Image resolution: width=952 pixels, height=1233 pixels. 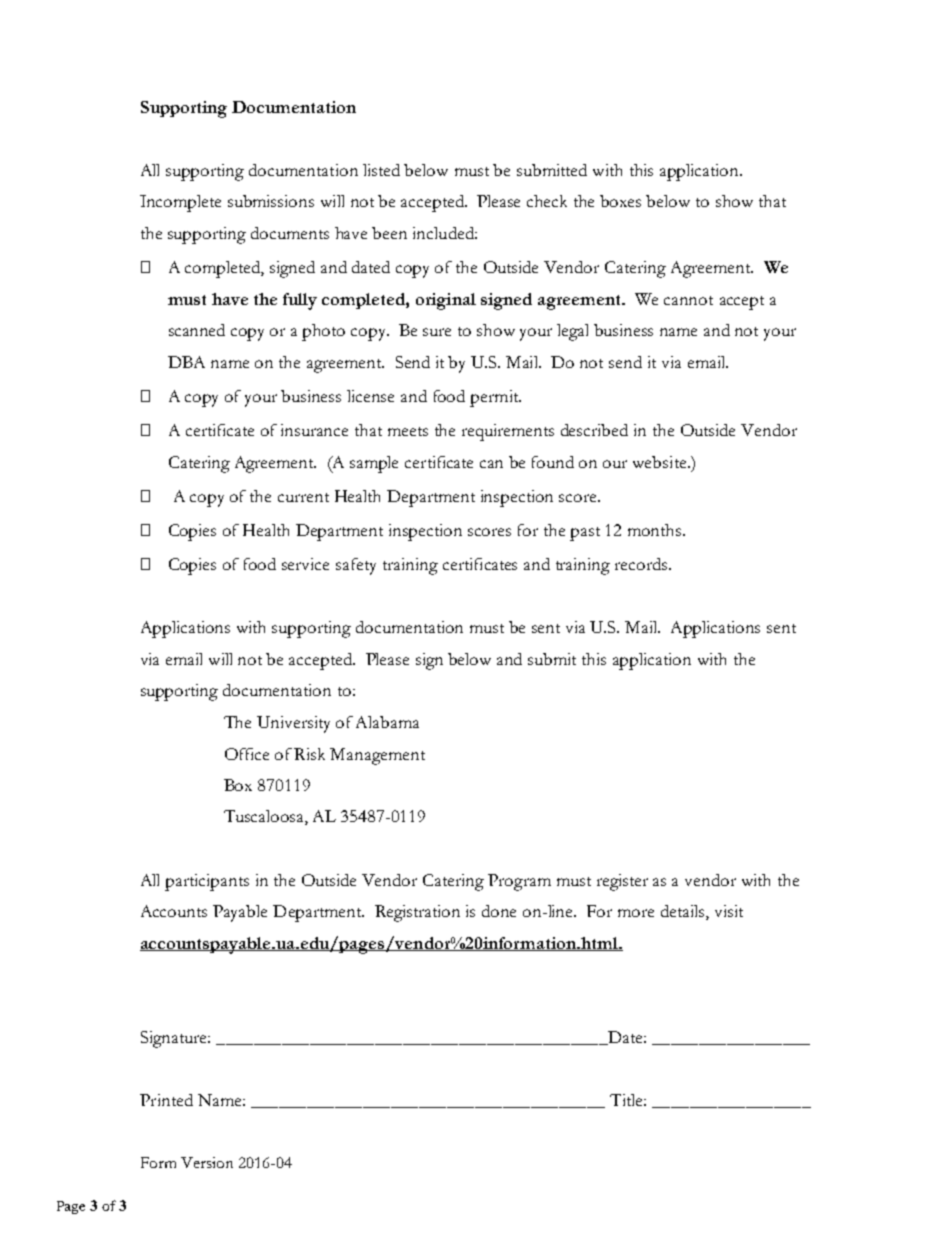 What do you see at coordinates (656, 530) in the image?
I see `months` at bounding box center [656, 530].
